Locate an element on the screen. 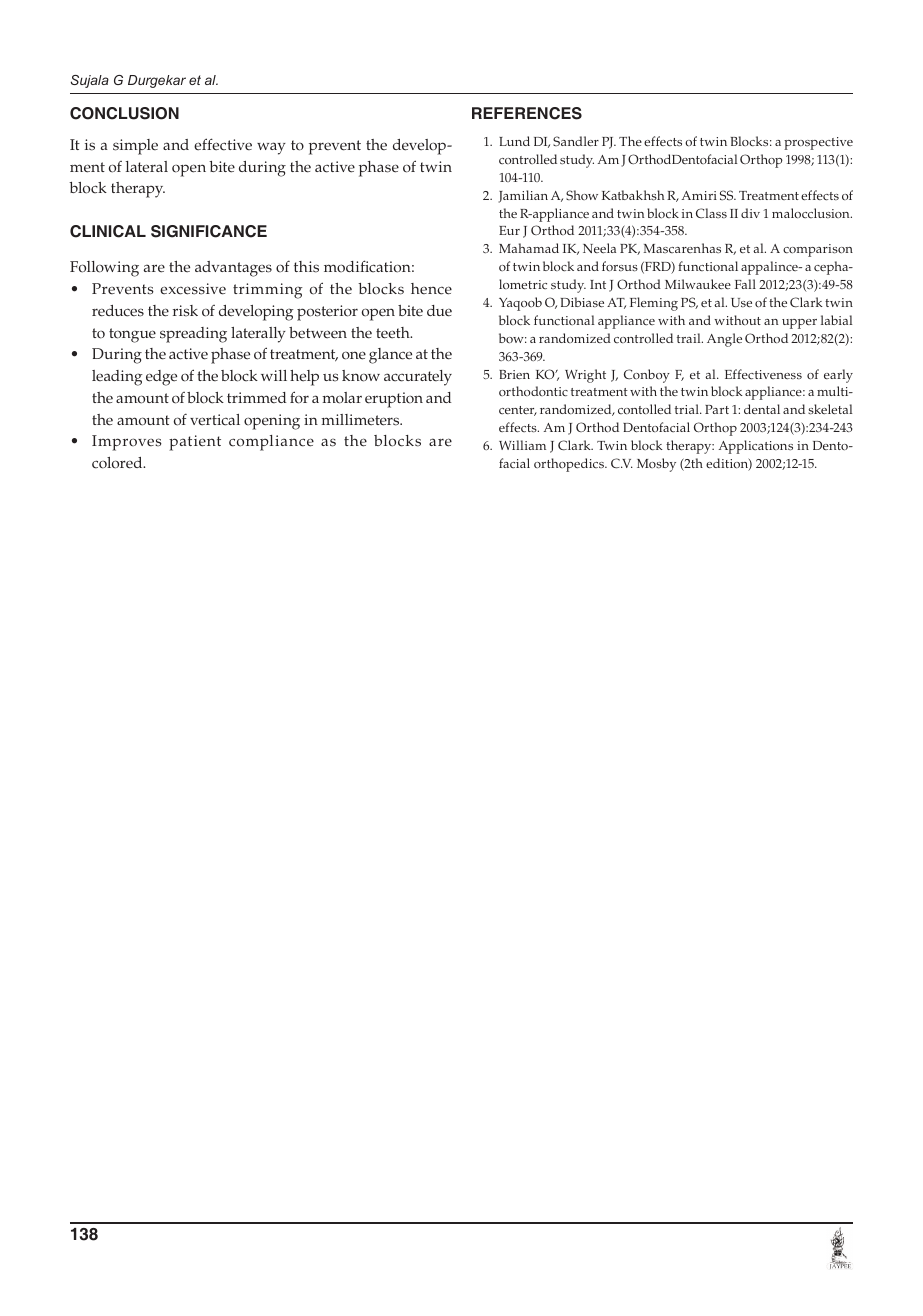 The width and height of the screenshot is (923, 1316). CONCLUSION is located at coordinates (124, 113).
